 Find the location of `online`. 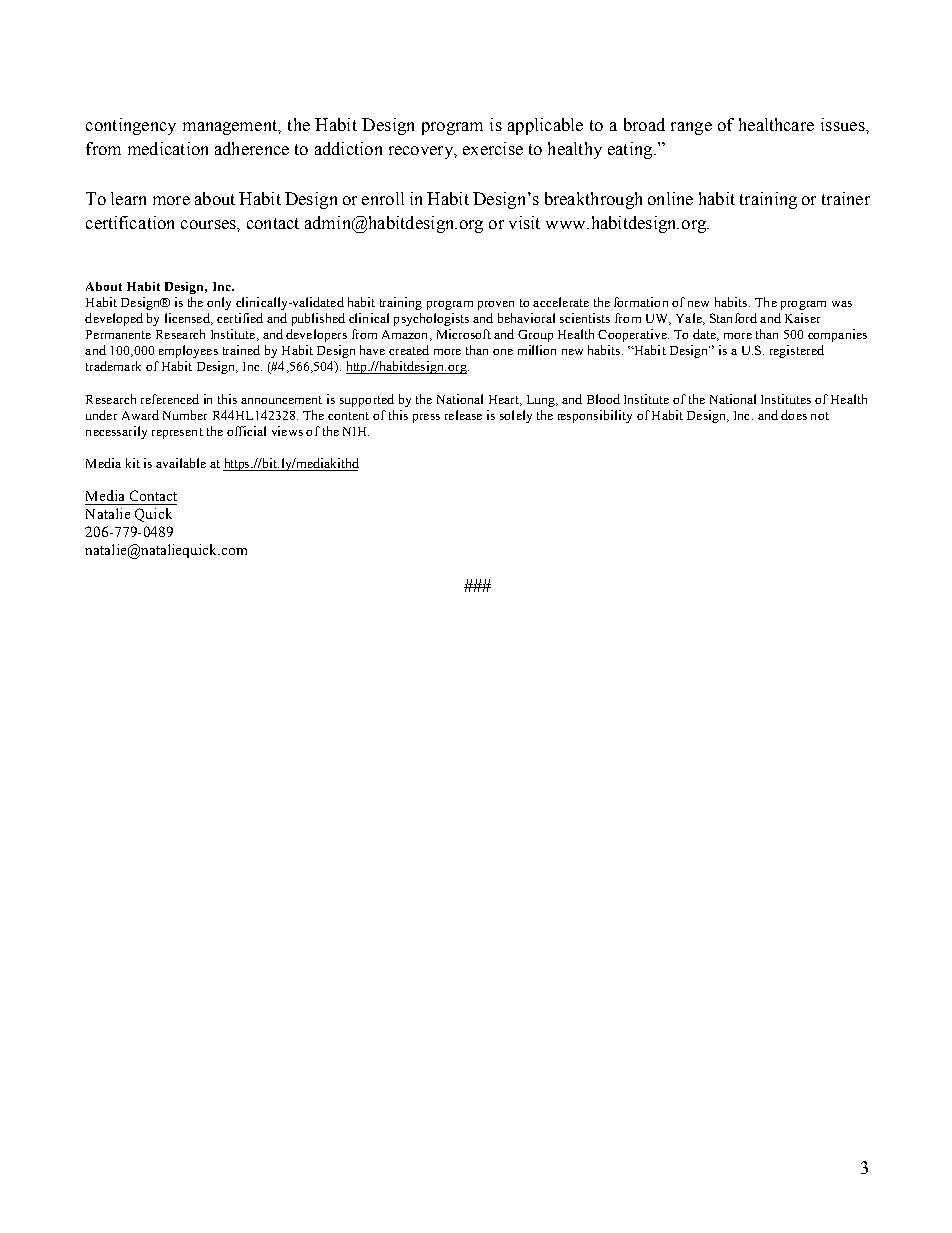

online is located at coordinates (670, 198).
